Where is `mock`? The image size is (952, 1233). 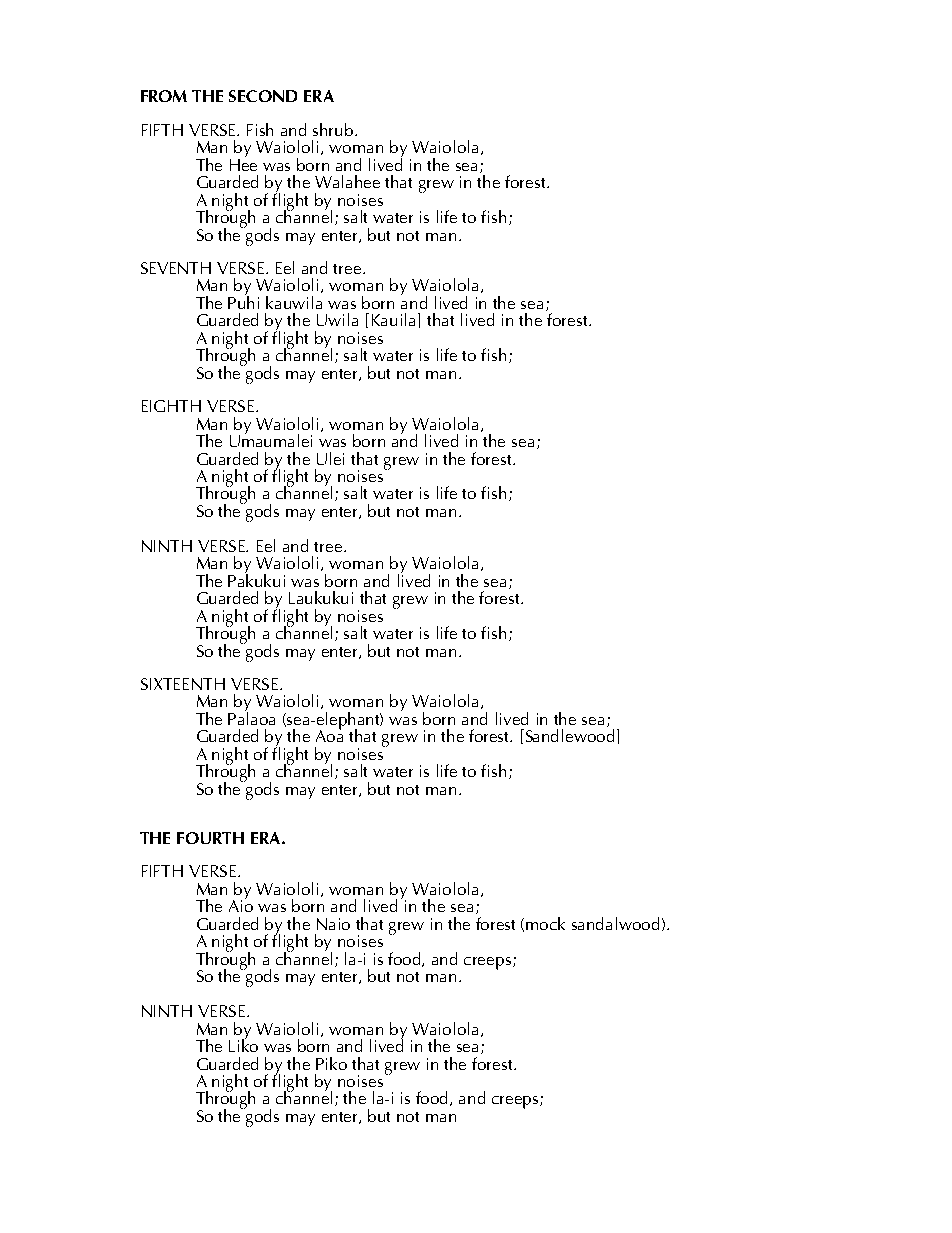 mock is located at coordinates (545, 923).
